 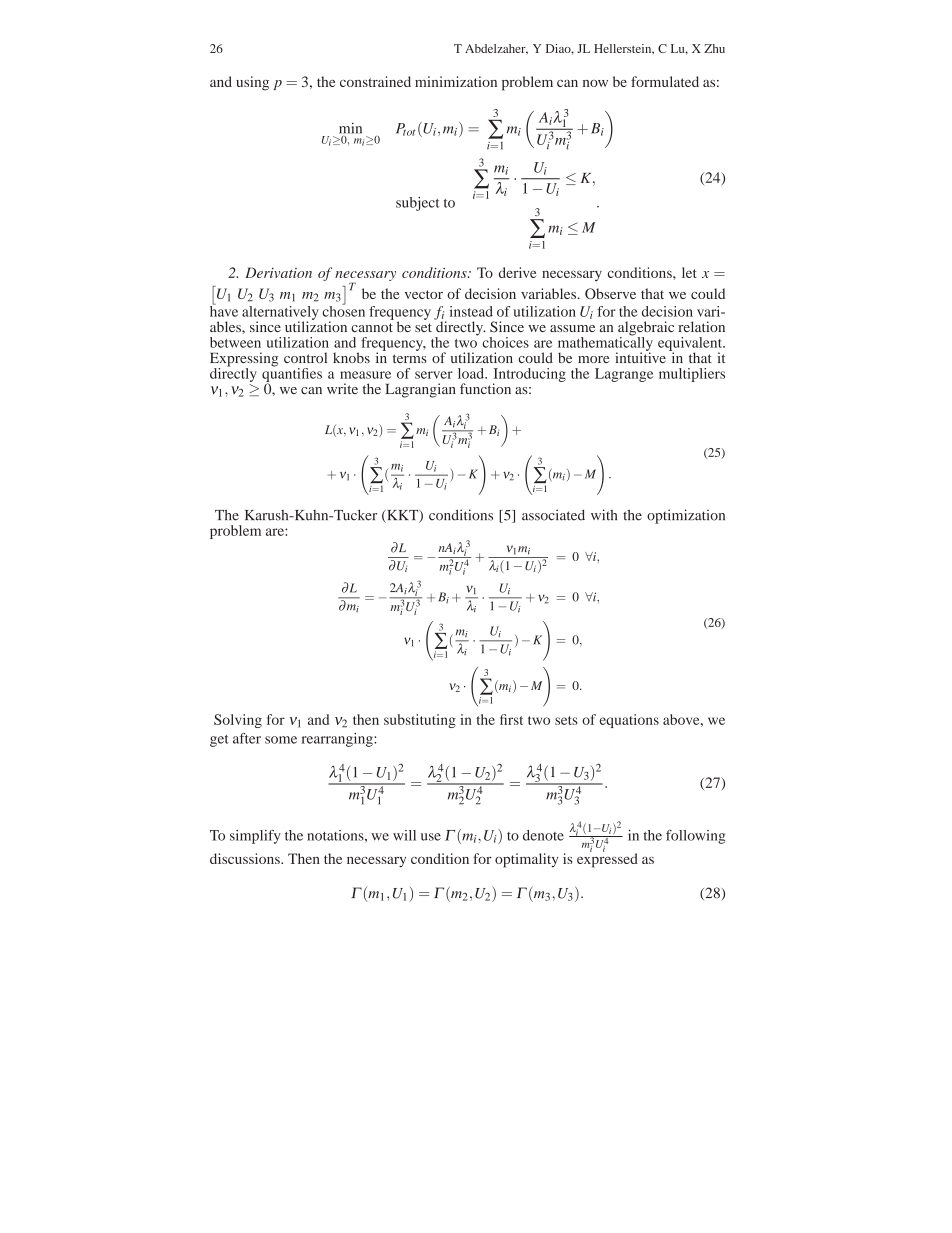 I want to click on using, so click(x=252, y=83).
